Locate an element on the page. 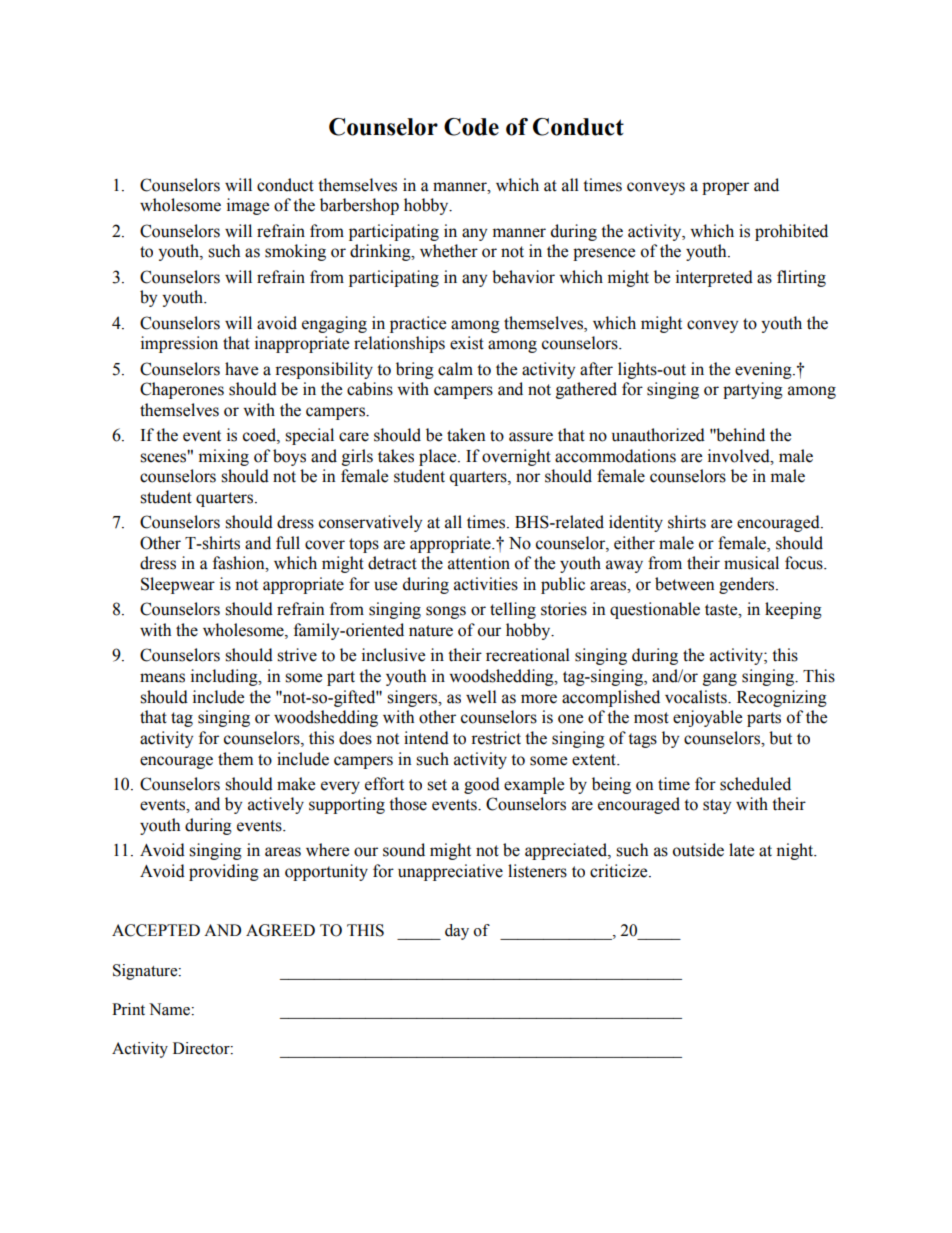 Image resolution: width=952 pixels, height=1233 pixels. Sleepwear is located at coordinates (178, 585).
